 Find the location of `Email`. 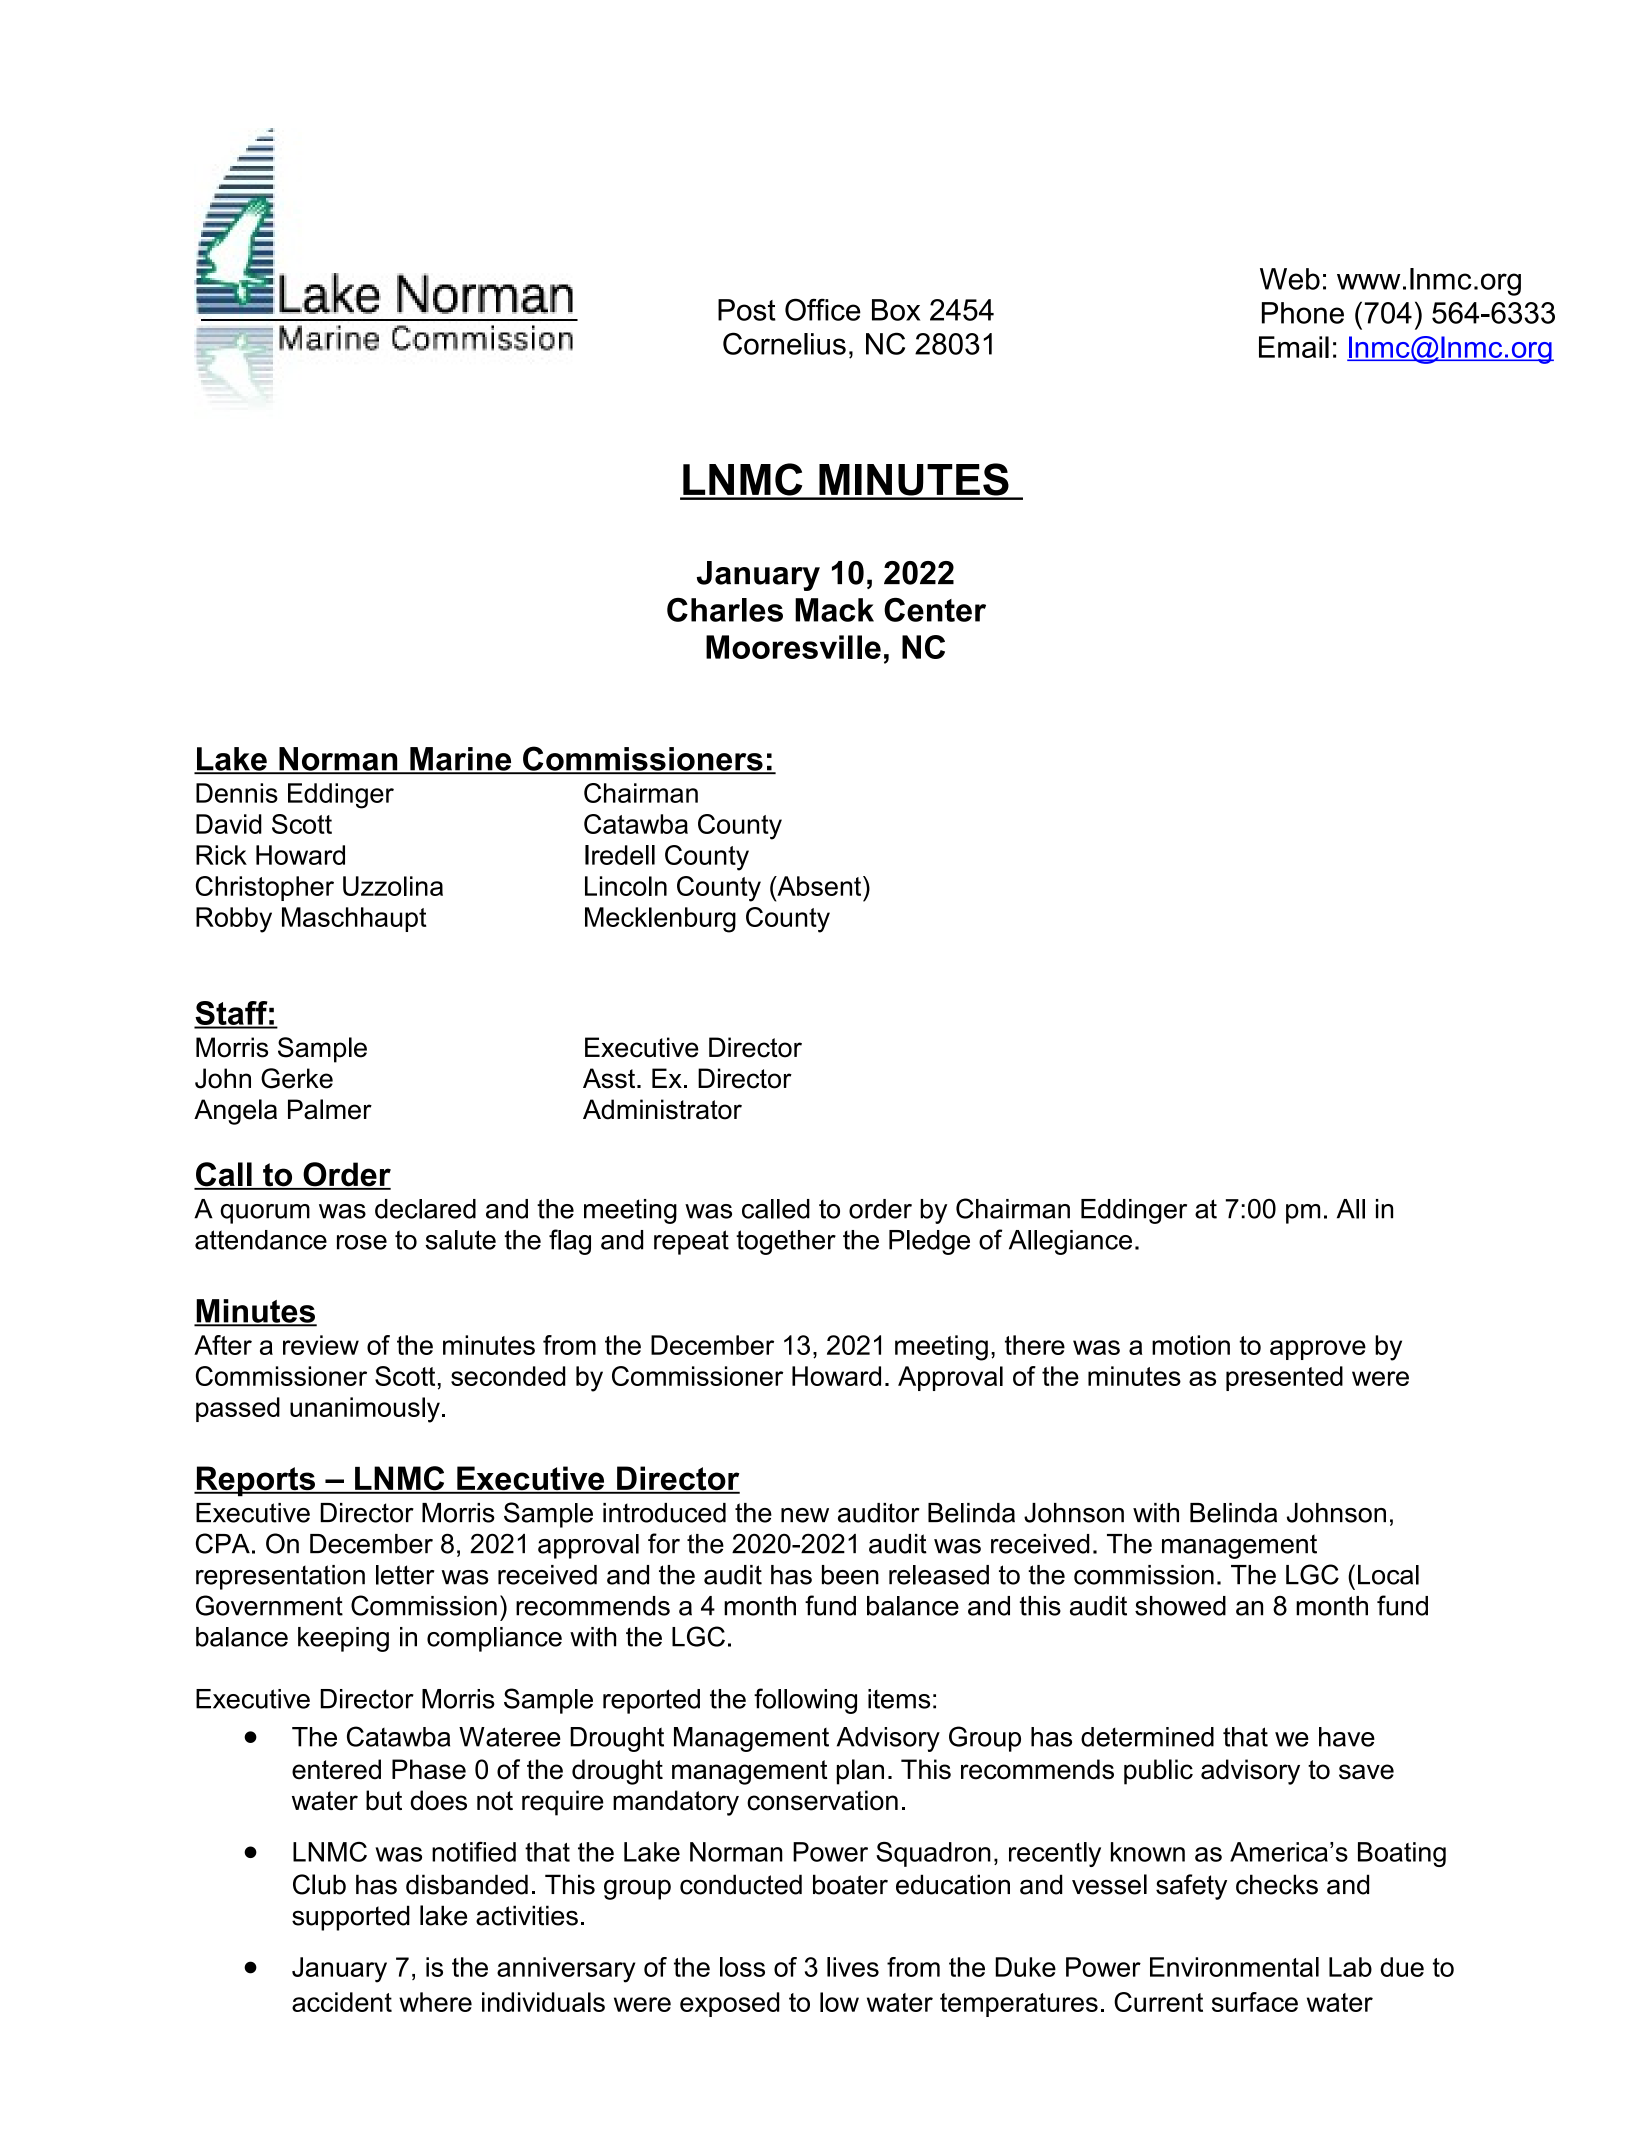

Email is located at coordinates (1294, 347).
